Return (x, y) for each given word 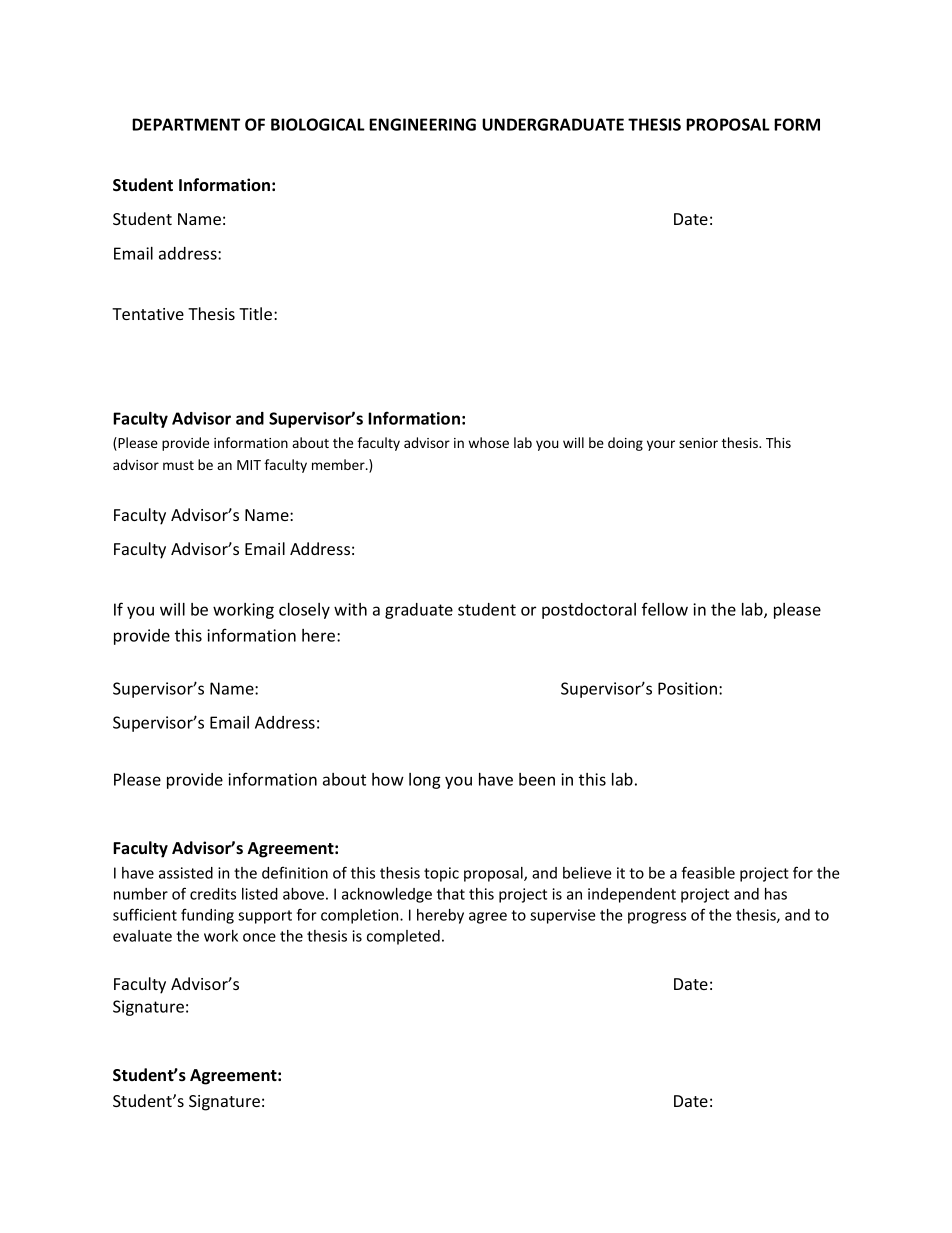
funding (207, 916)
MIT (249, 465)
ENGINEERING (422, 124)
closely (304, 611)
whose (489, 442)
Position (689, 688)
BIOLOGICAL (318, 124)
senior (698, 443)
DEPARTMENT (186, 124)
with (350, 609)
